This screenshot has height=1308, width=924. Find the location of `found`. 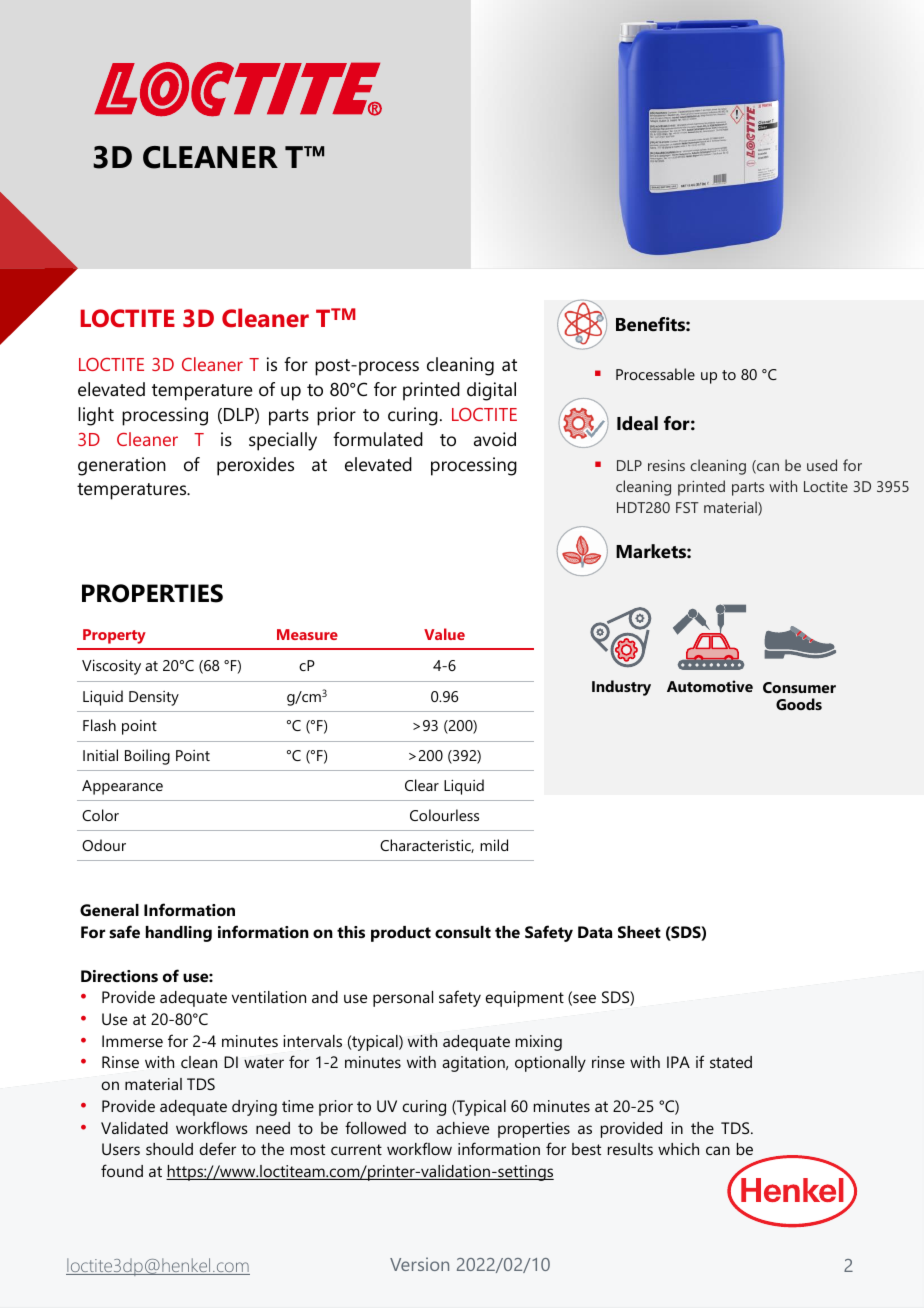

found is located at coordinates (122, 1170).
